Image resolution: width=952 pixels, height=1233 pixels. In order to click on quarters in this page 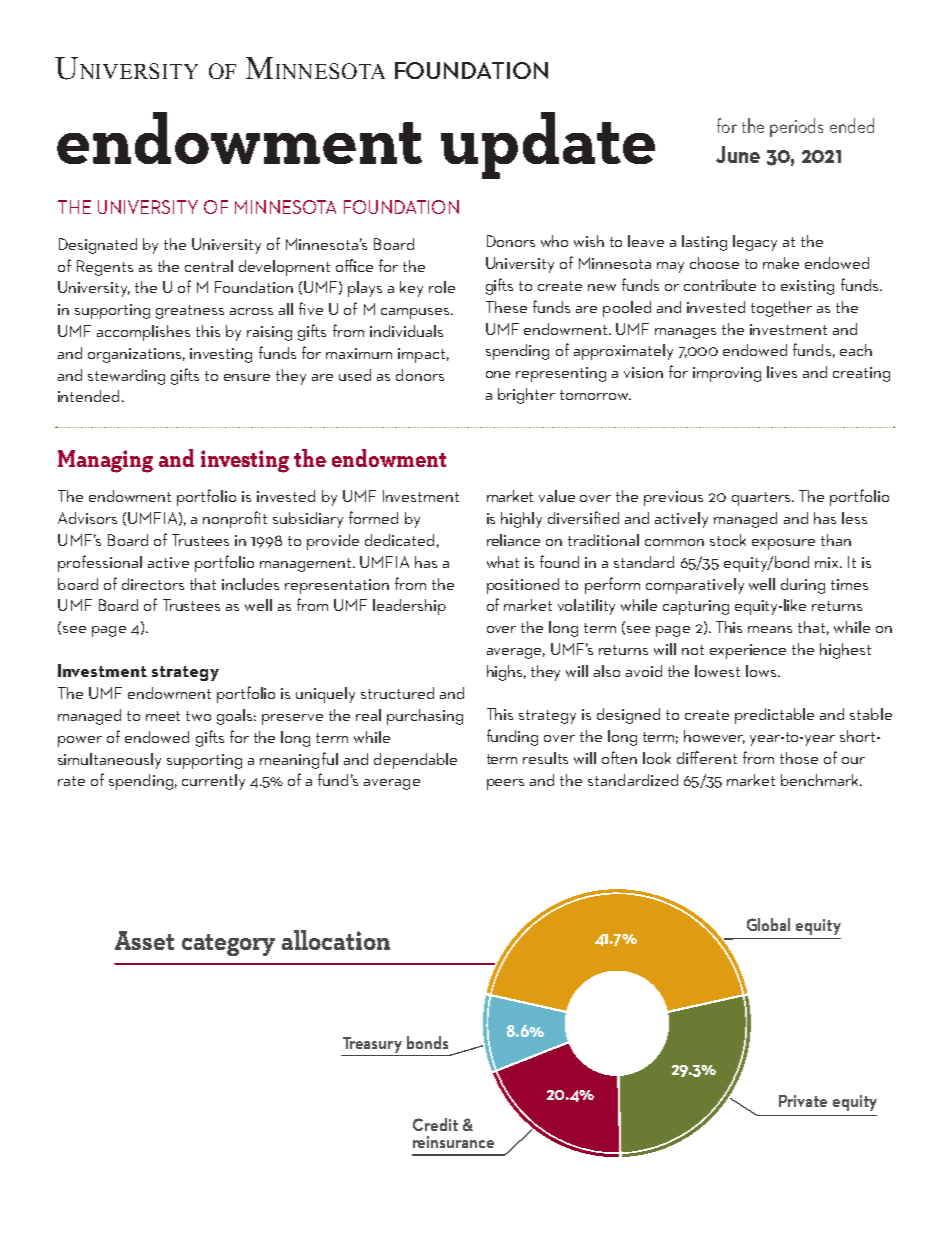, I will do `click(761, 499)`.
